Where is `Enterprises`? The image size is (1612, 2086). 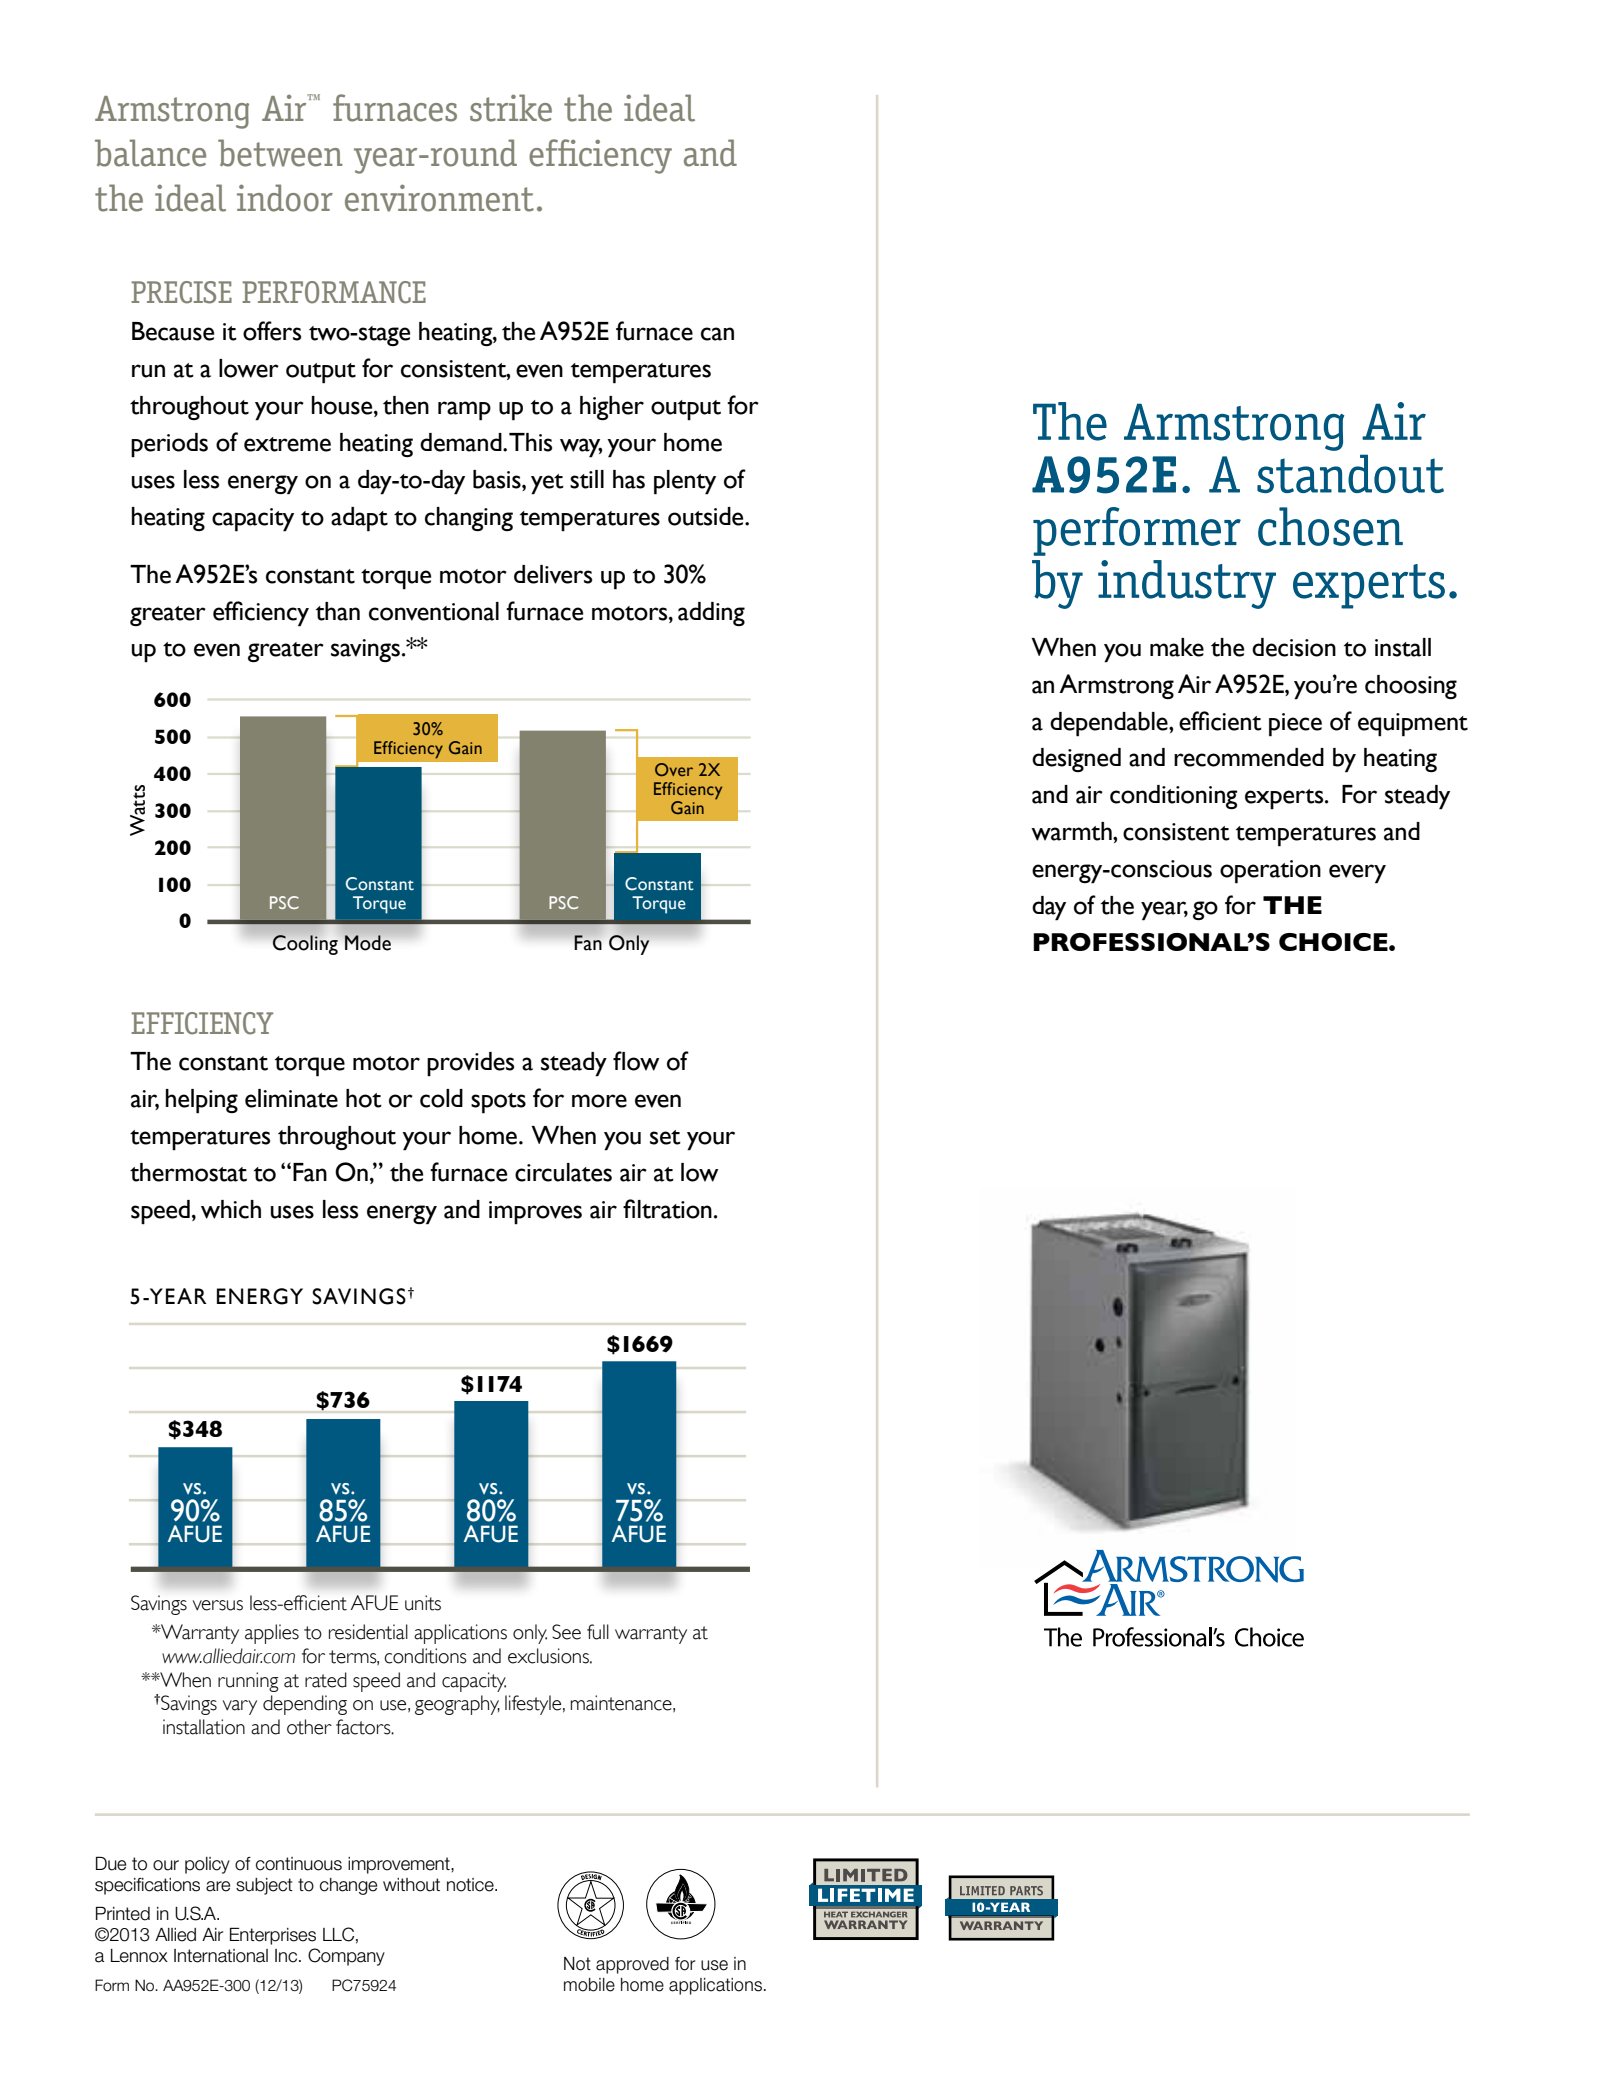
Enterprises is located at coordinates (273, 1936).
